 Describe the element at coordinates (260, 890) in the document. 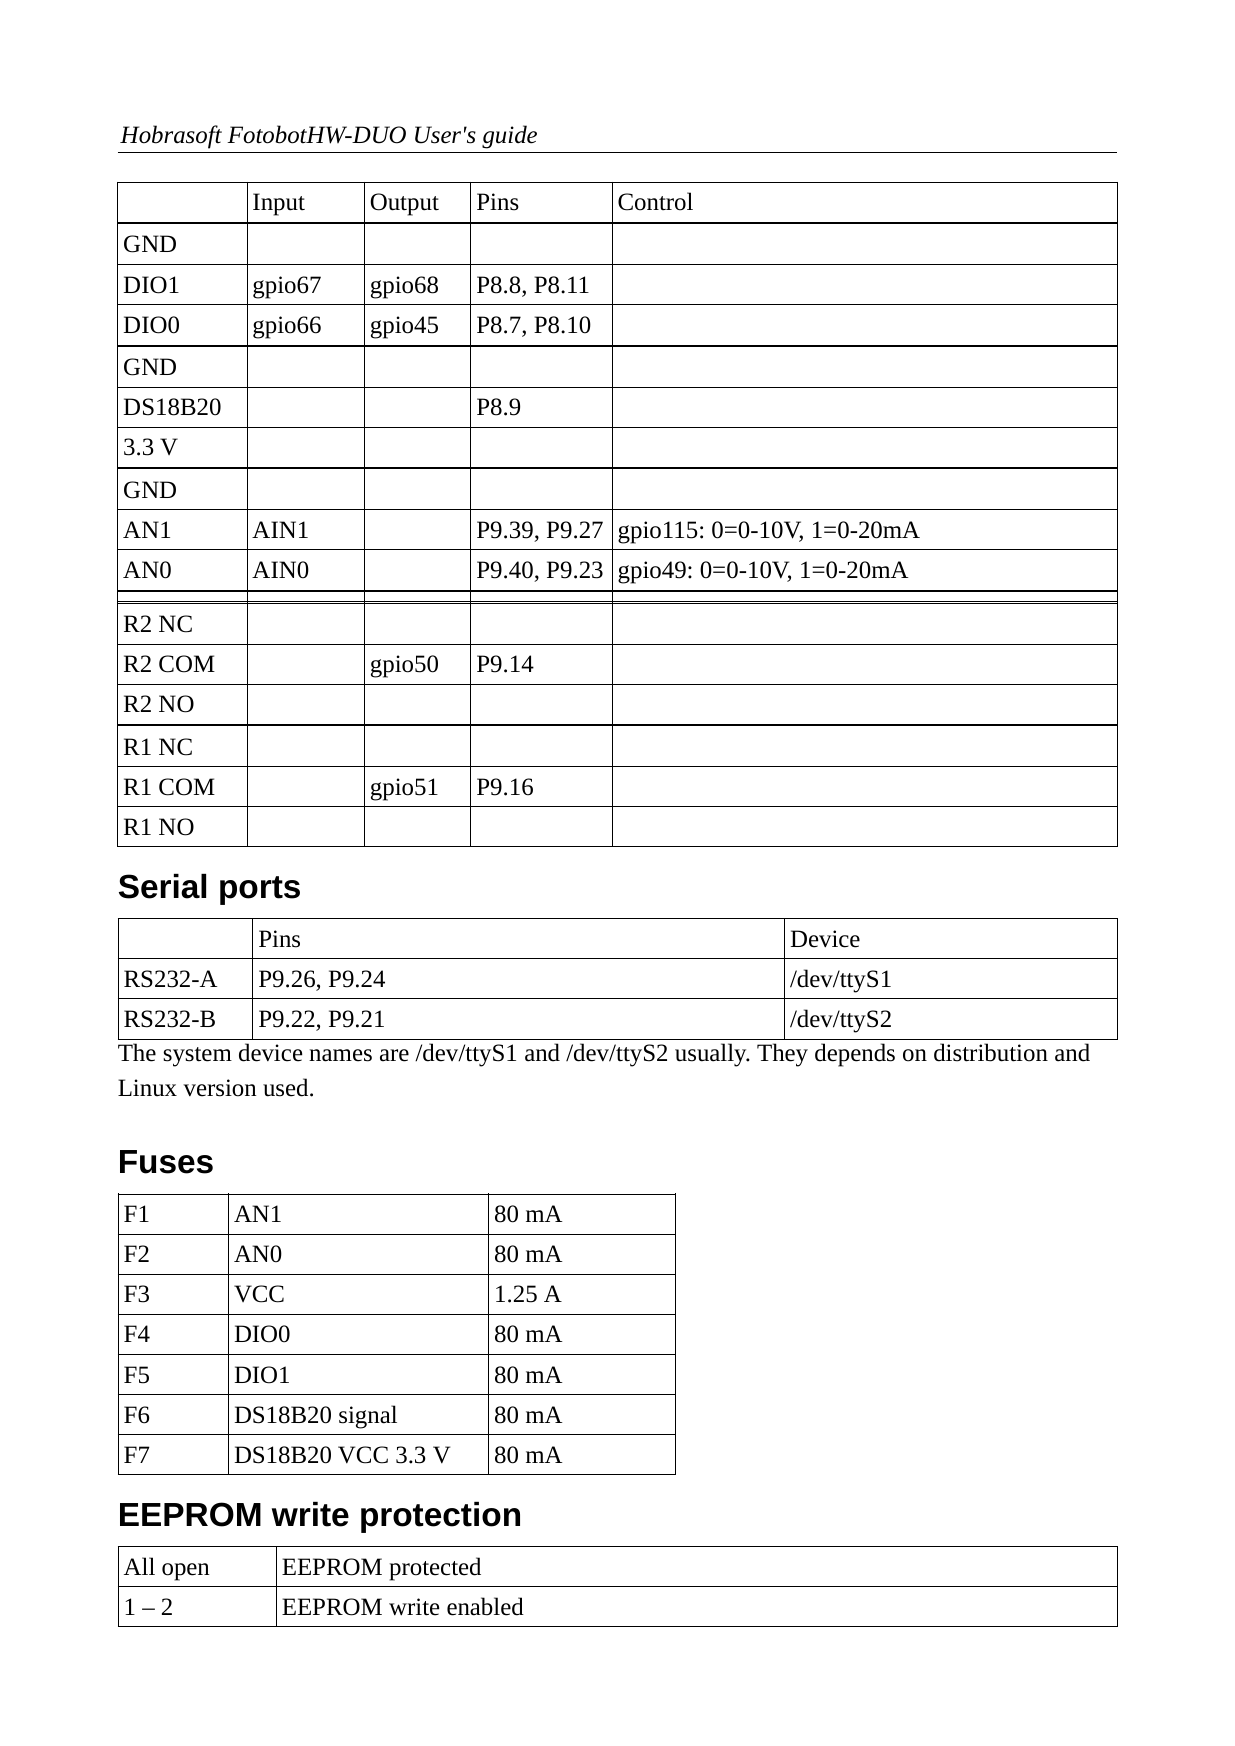

I see `ports` at that location.
